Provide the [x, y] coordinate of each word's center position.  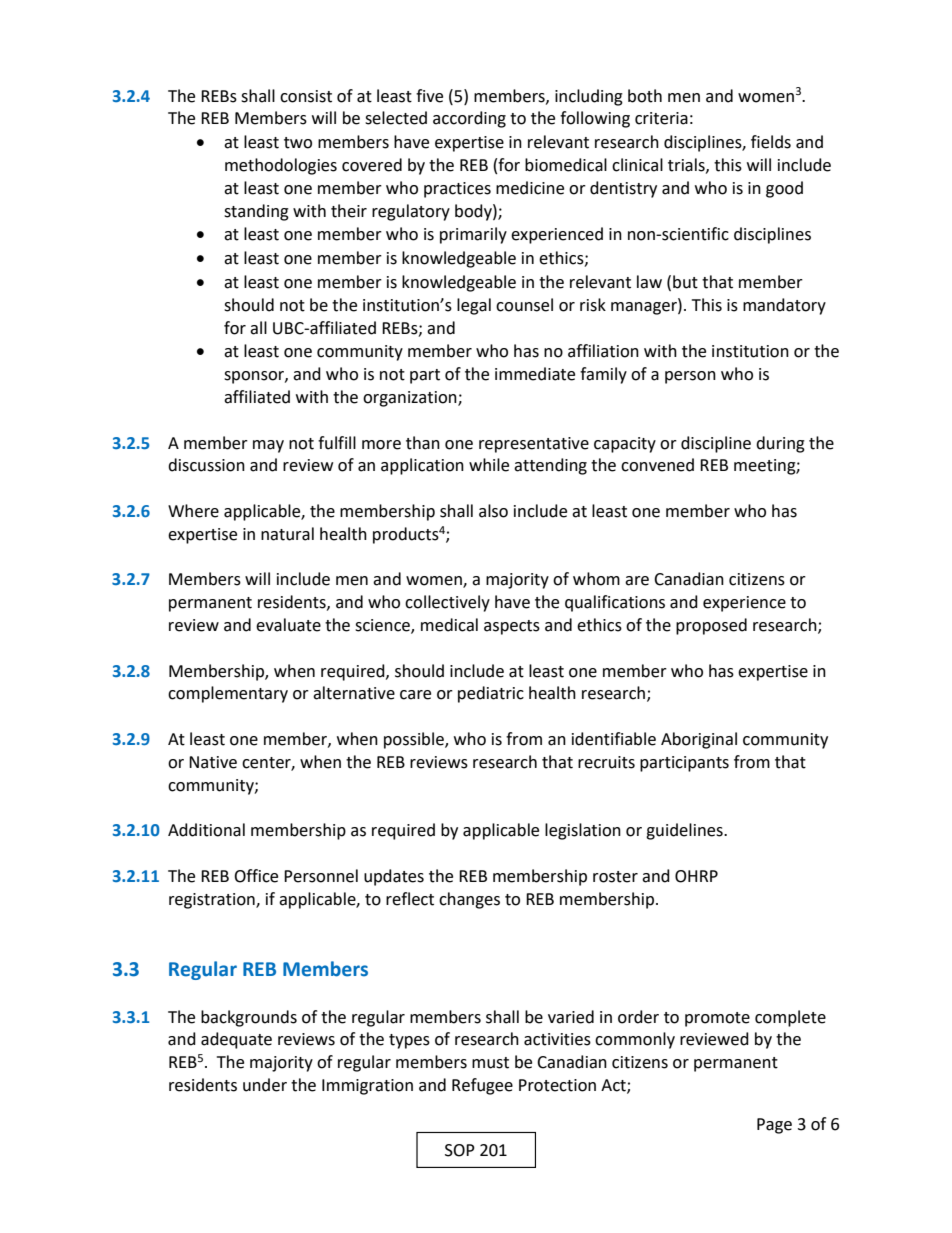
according [469, 119]
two [298, 143]
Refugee [482, 1086]
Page [774, 1126]
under [265, 1085]
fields [771, 142]
